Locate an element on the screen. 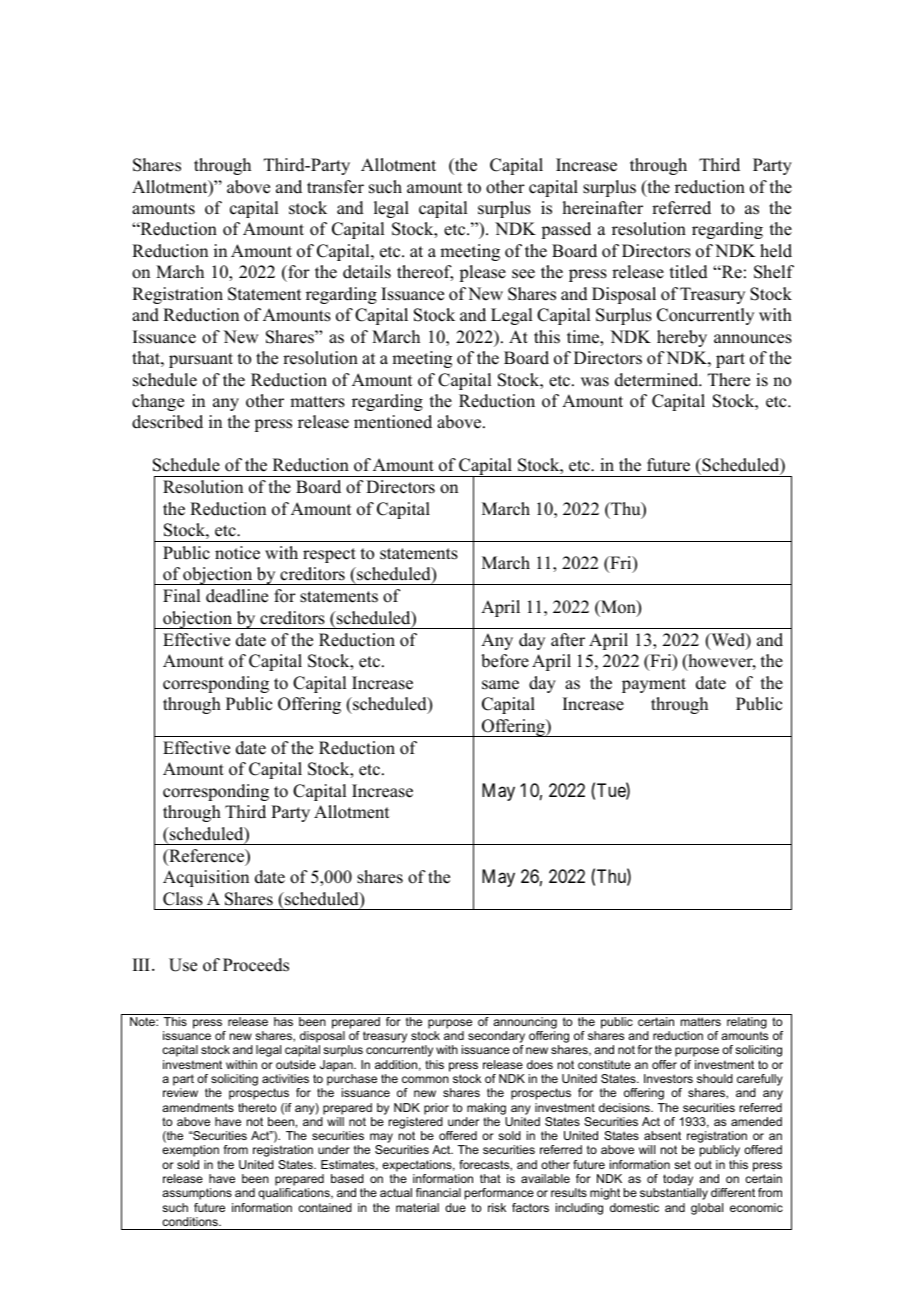 The image size is (924, 1308). due is located at coordinates (455, 1207).
